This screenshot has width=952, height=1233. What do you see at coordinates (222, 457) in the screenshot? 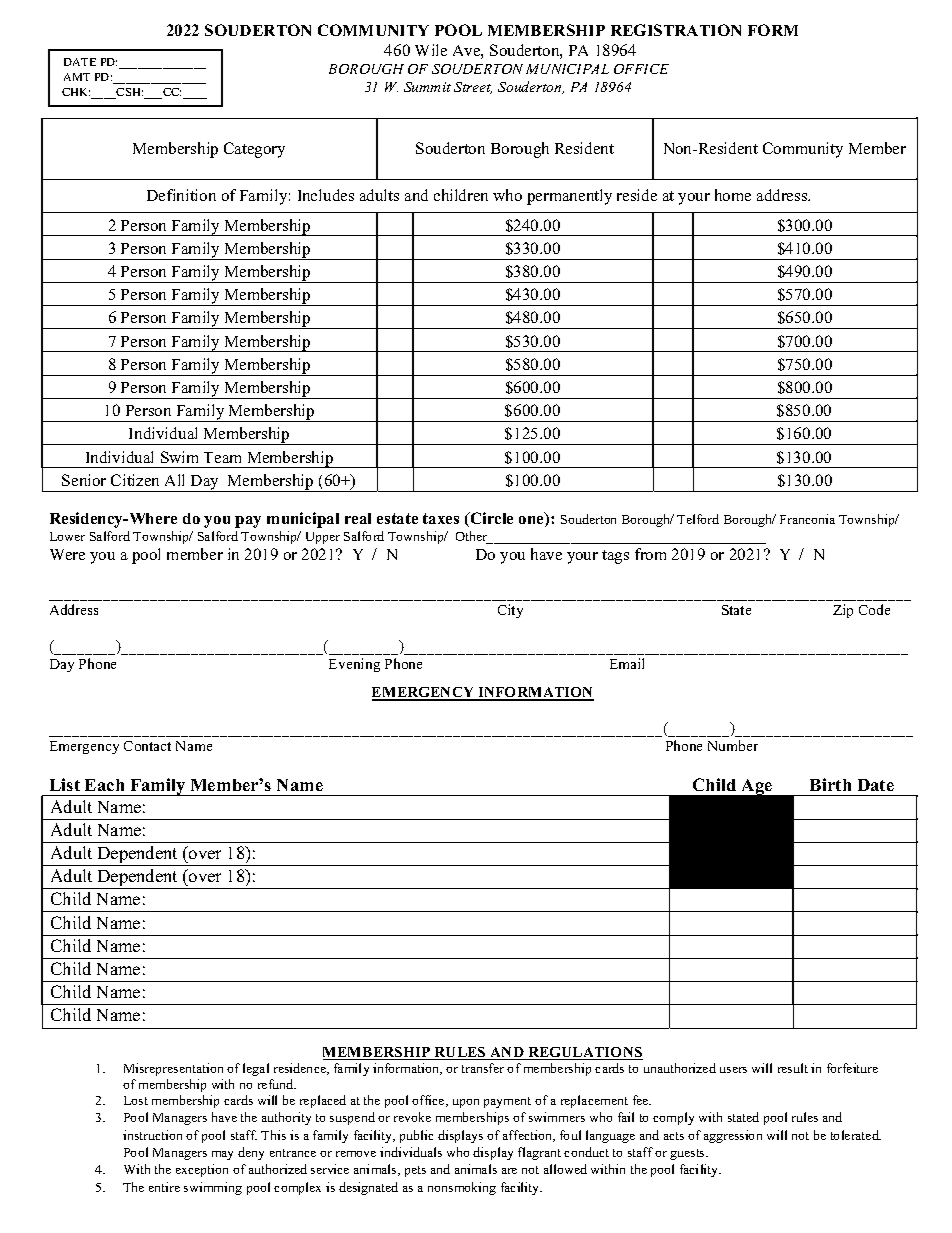
I see `Team` at bounding box center [222, 457].
